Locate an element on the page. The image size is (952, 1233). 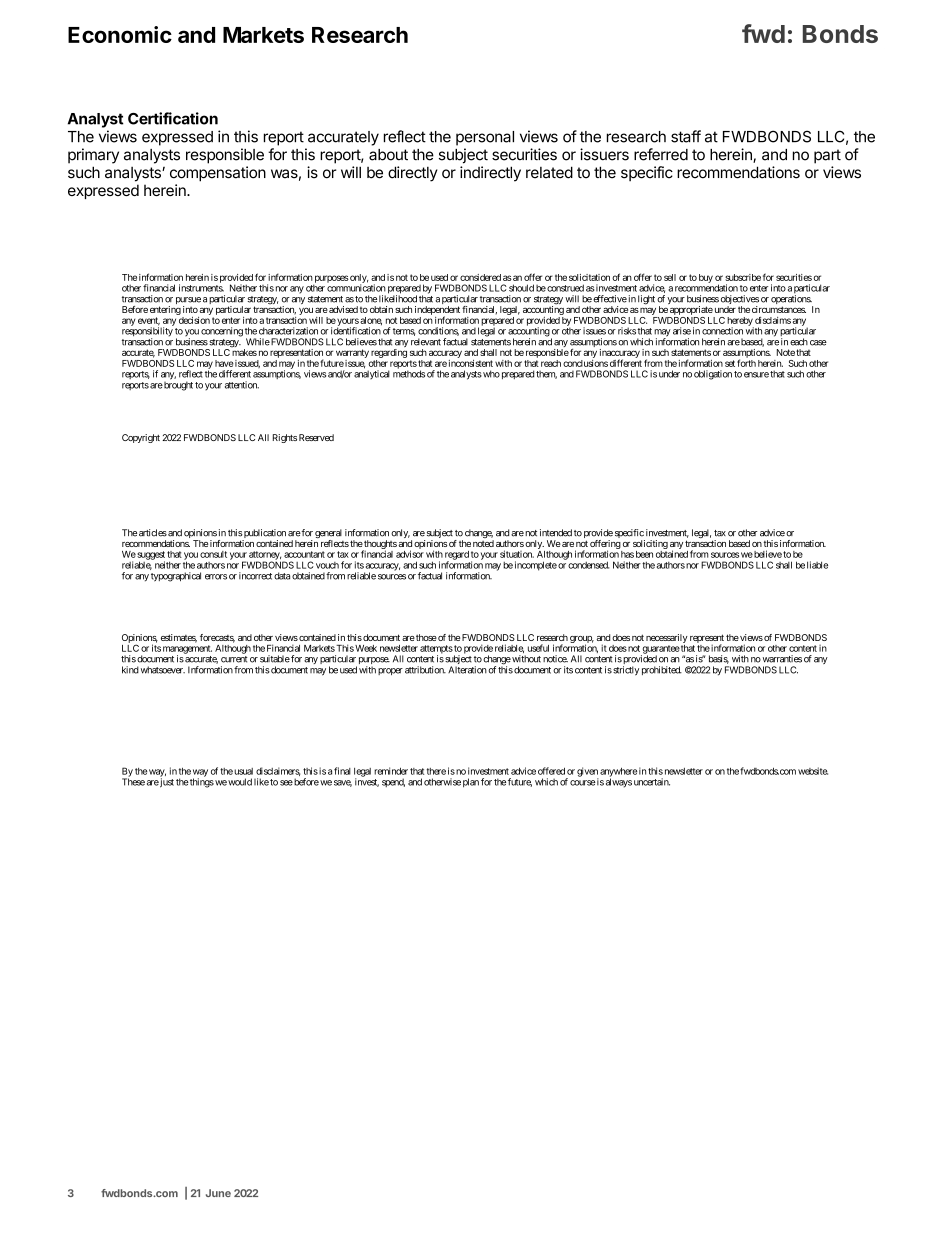
June is located at coordinates (218, 1193).
